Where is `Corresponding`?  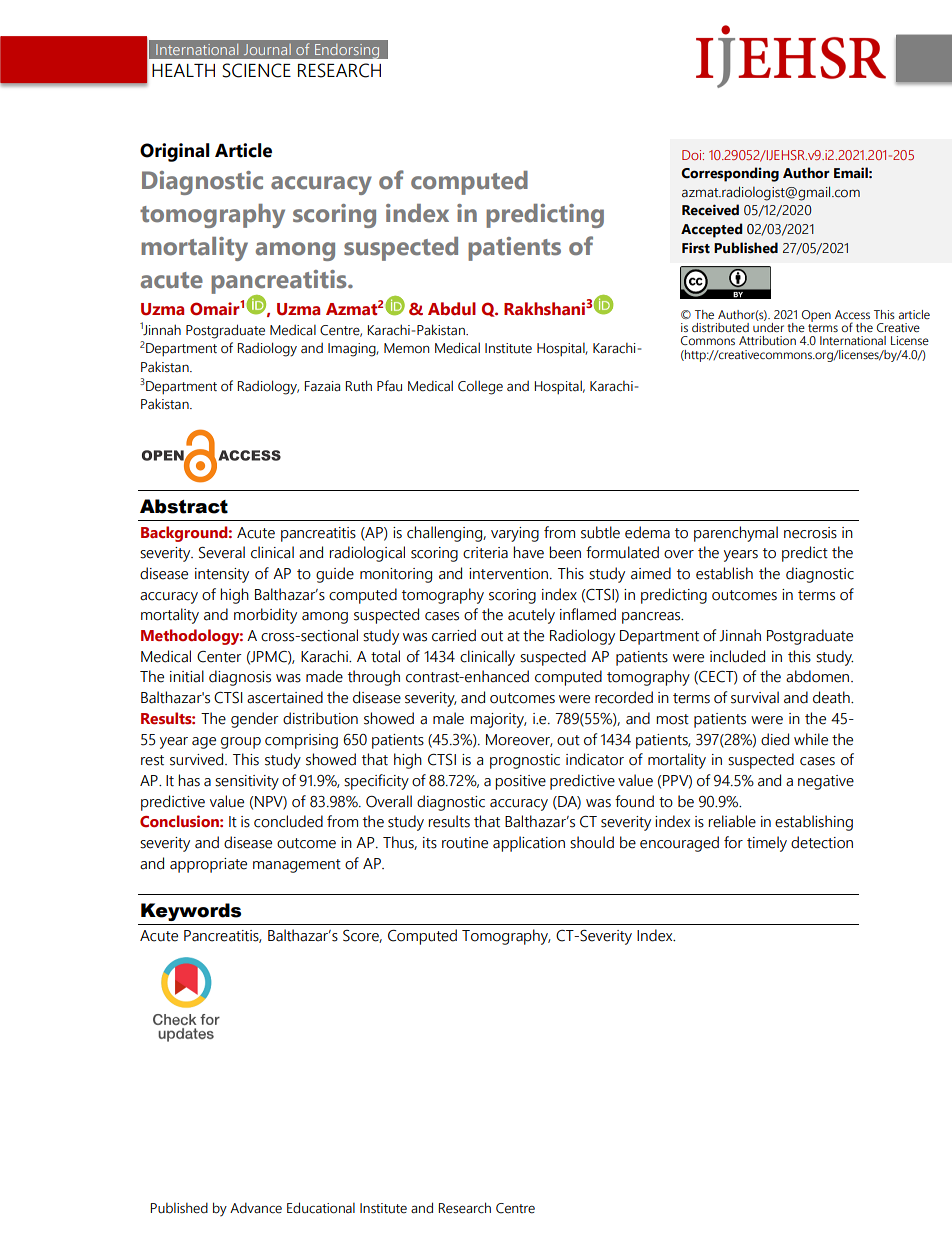 Corresponding is located at coordinates (730, 174).
